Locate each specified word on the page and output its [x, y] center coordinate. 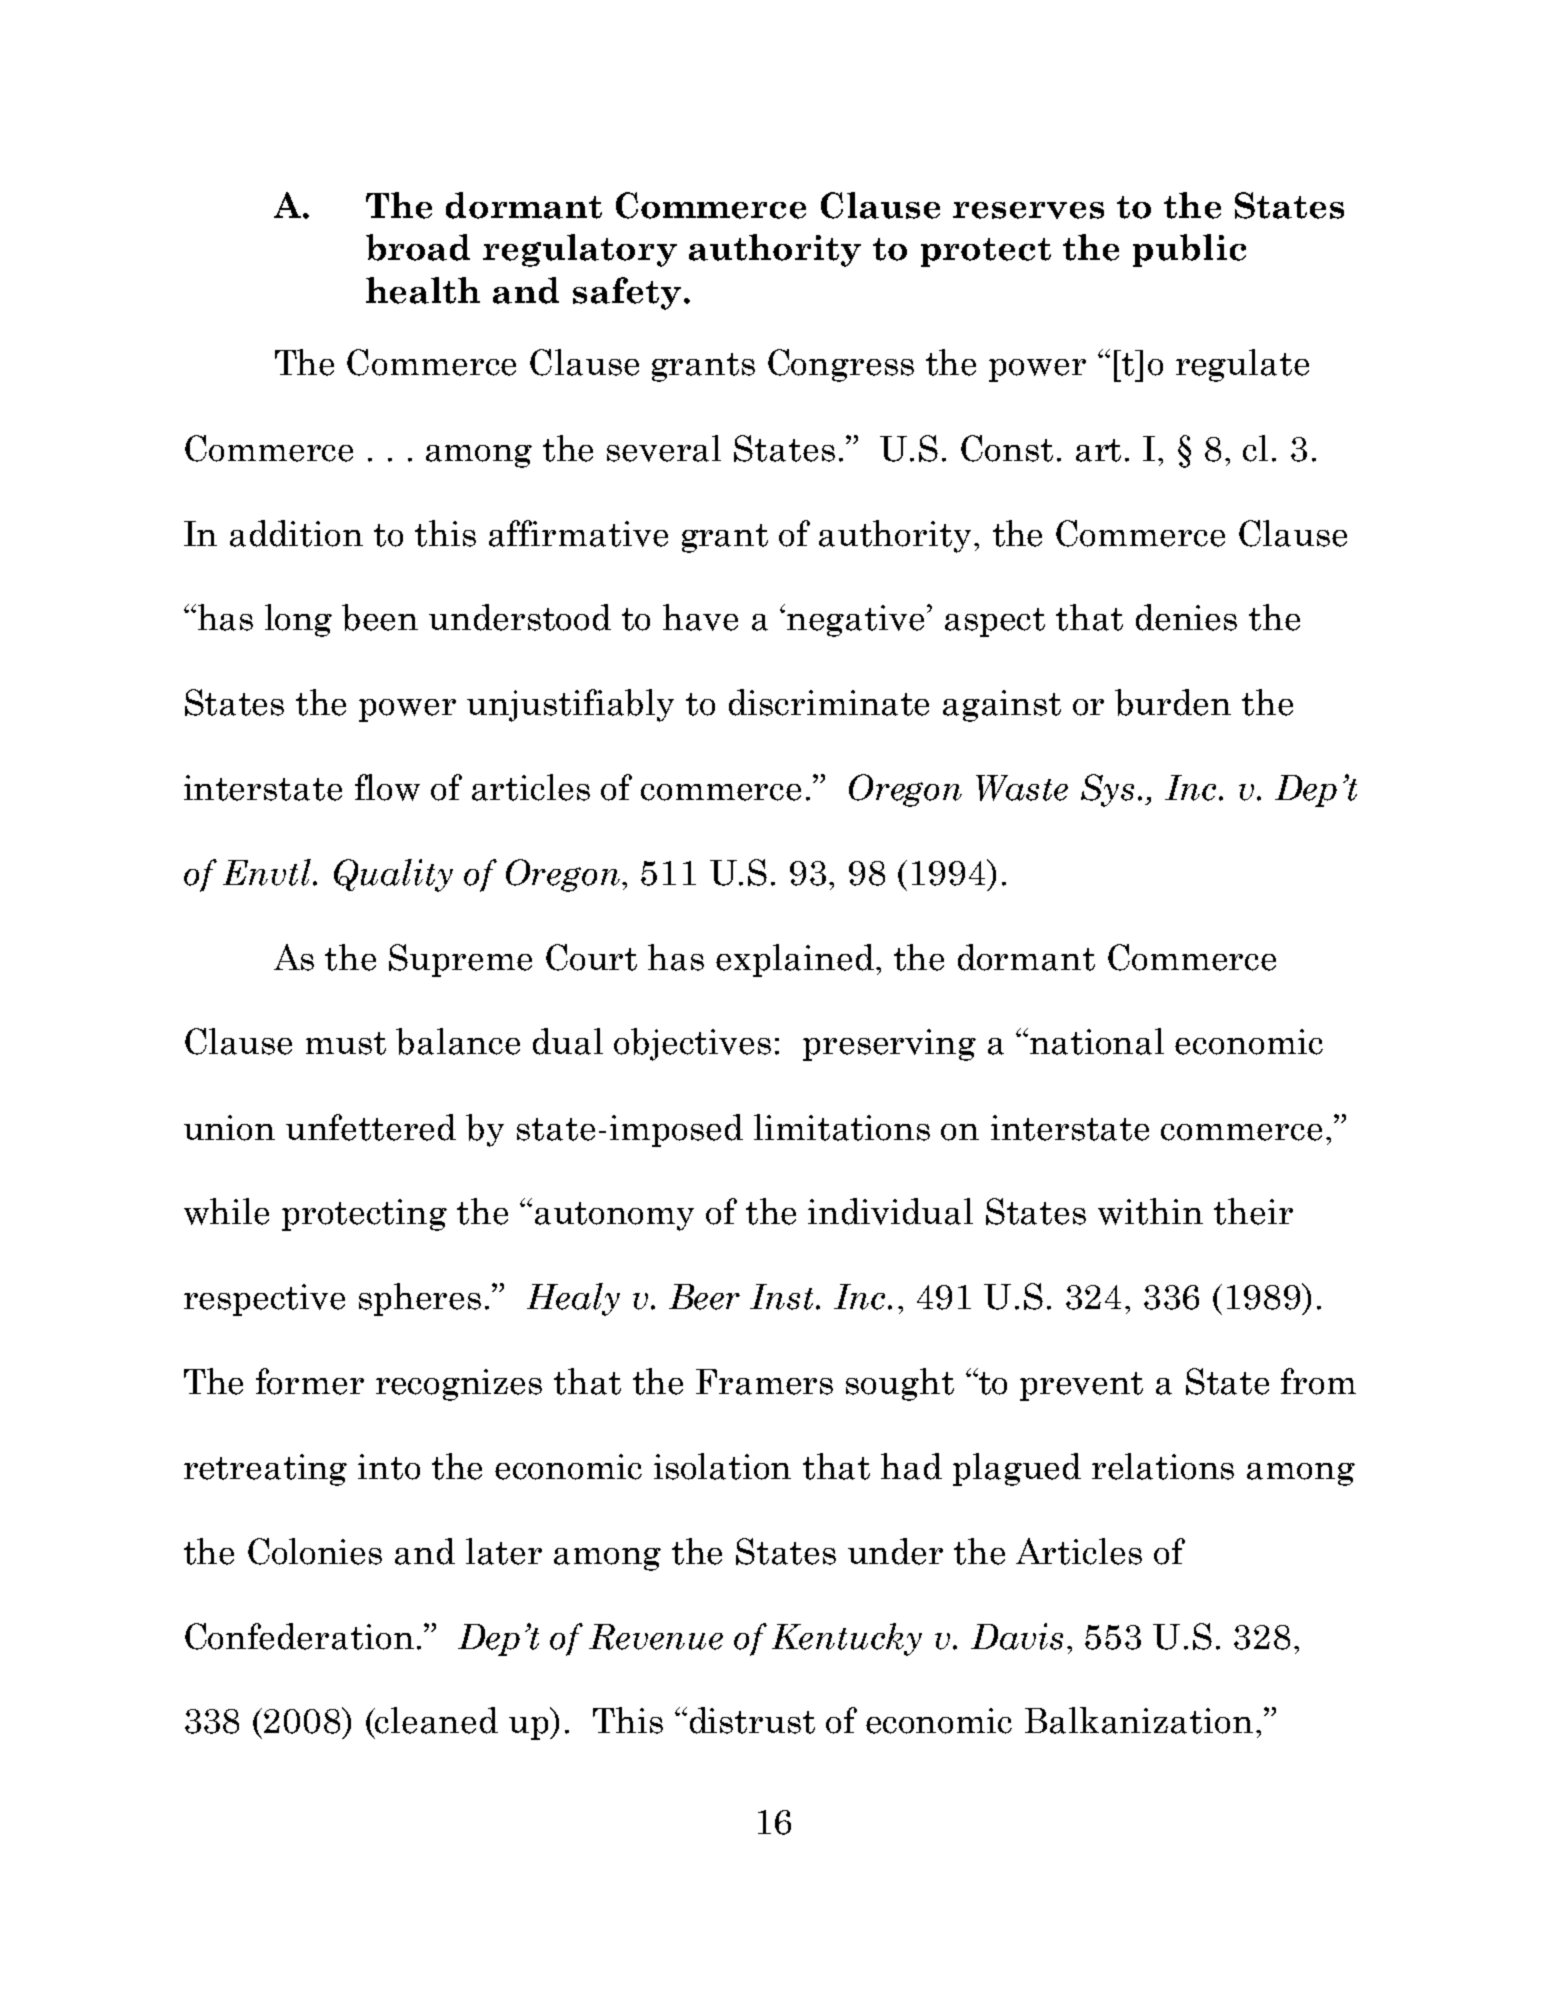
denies [1186, 617]
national [1097, 1041]
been [380, 617]
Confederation [299, 1636]
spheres [420, 1299]
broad [418, 247]
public [1189, 250]
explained [795, 960]
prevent [1081, 1386]
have [700, 617]
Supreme [460, 960]
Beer [704, 1297]
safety [627, 293]
